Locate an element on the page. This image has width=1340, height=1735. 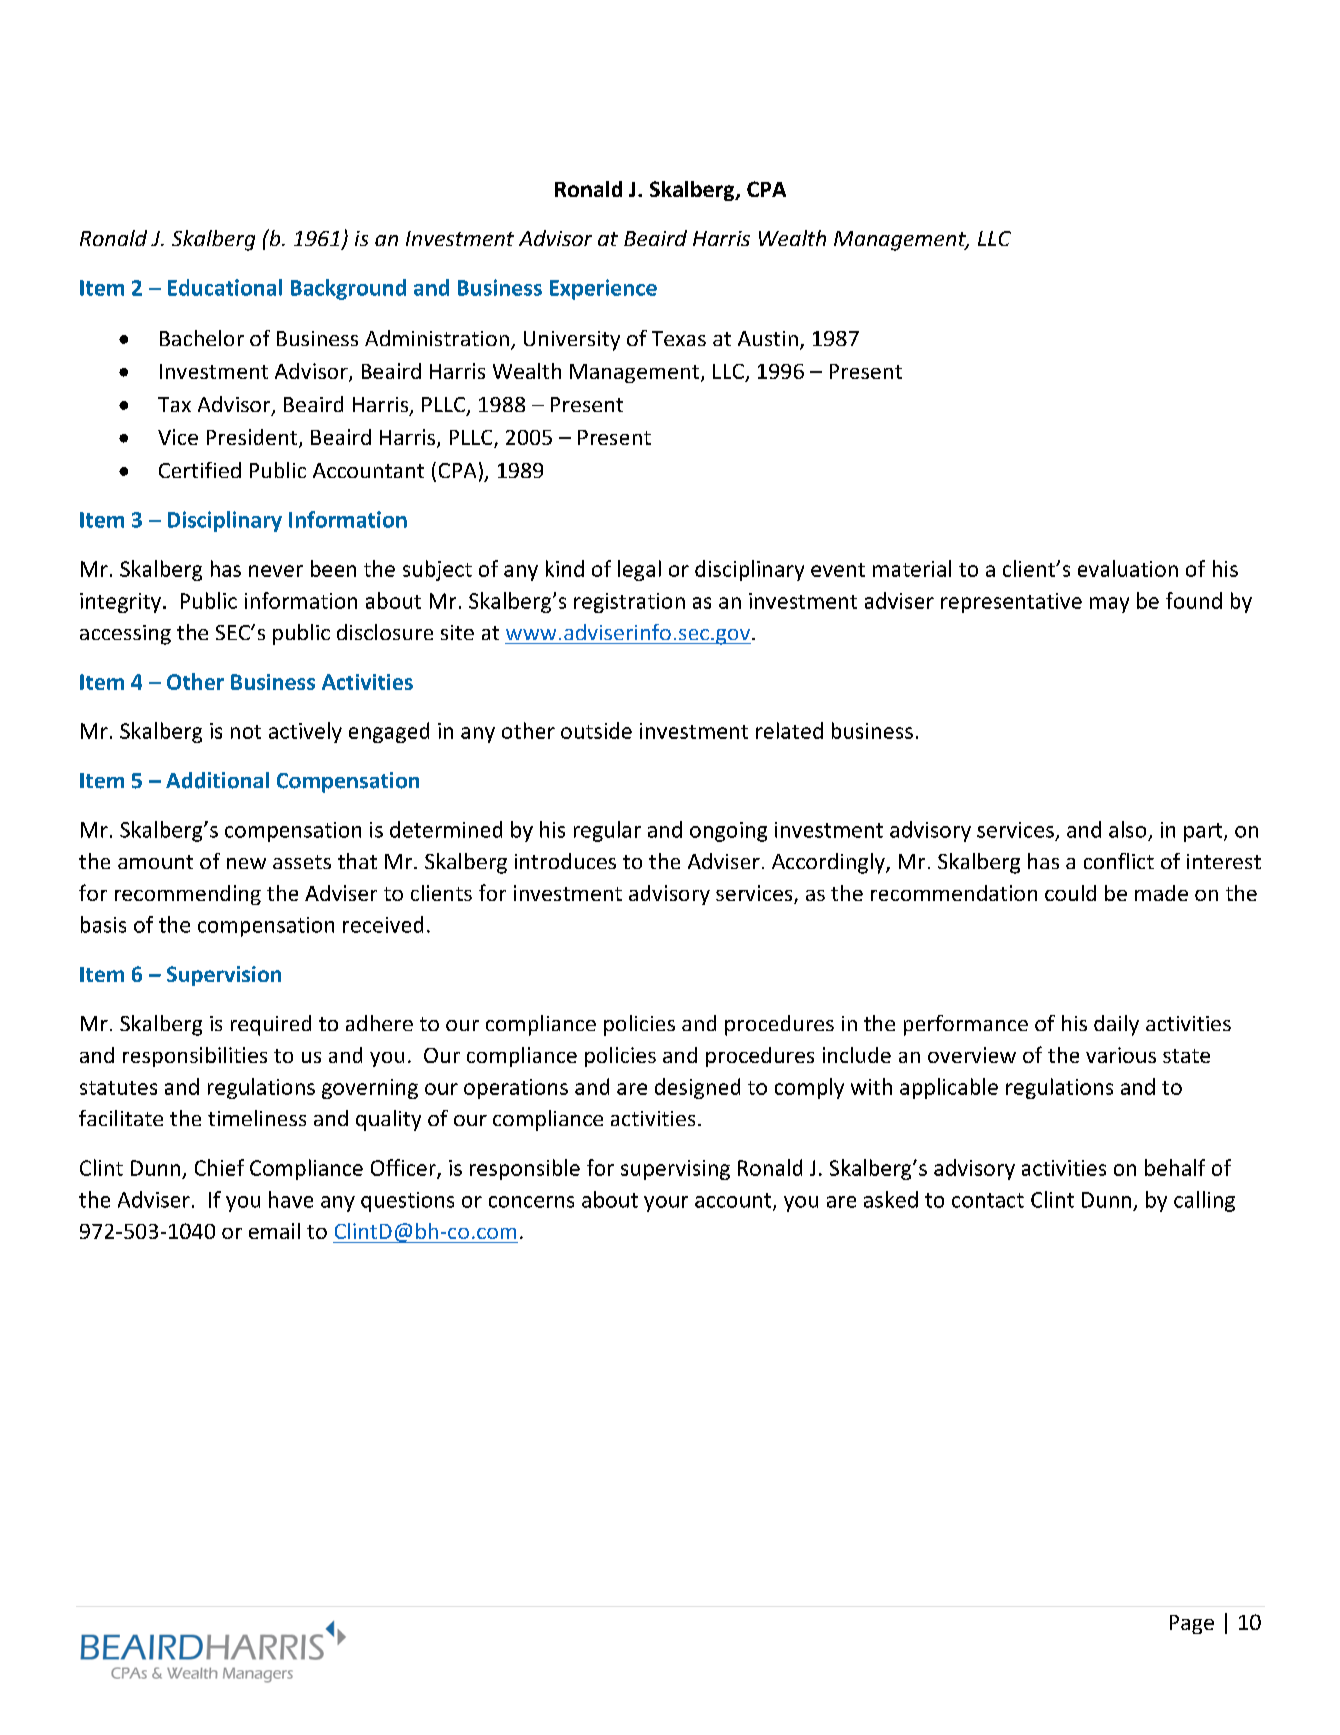
Texas is located at coordinates (679, 338).
